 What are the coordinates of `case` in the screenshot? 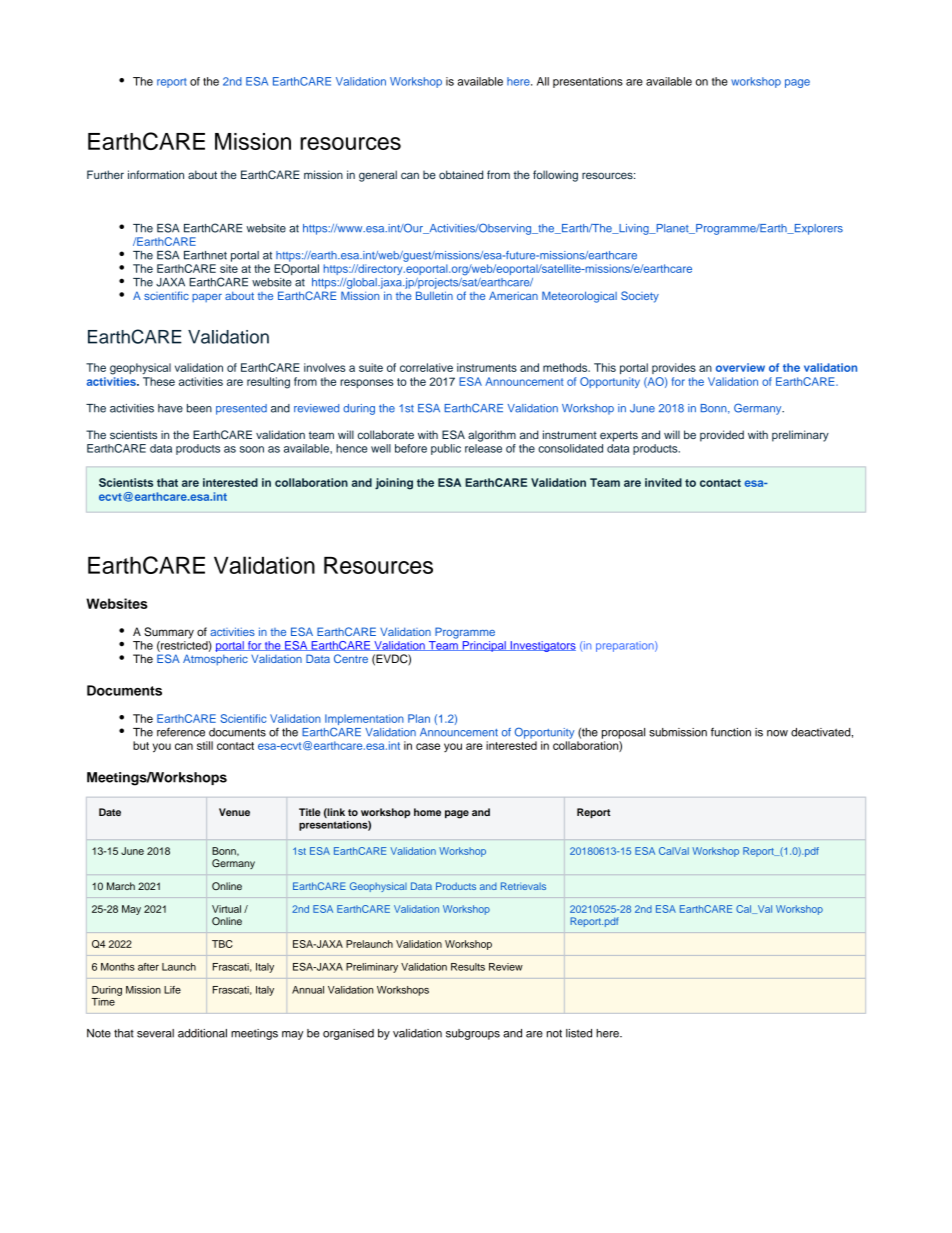 It's located at (428, 746).
